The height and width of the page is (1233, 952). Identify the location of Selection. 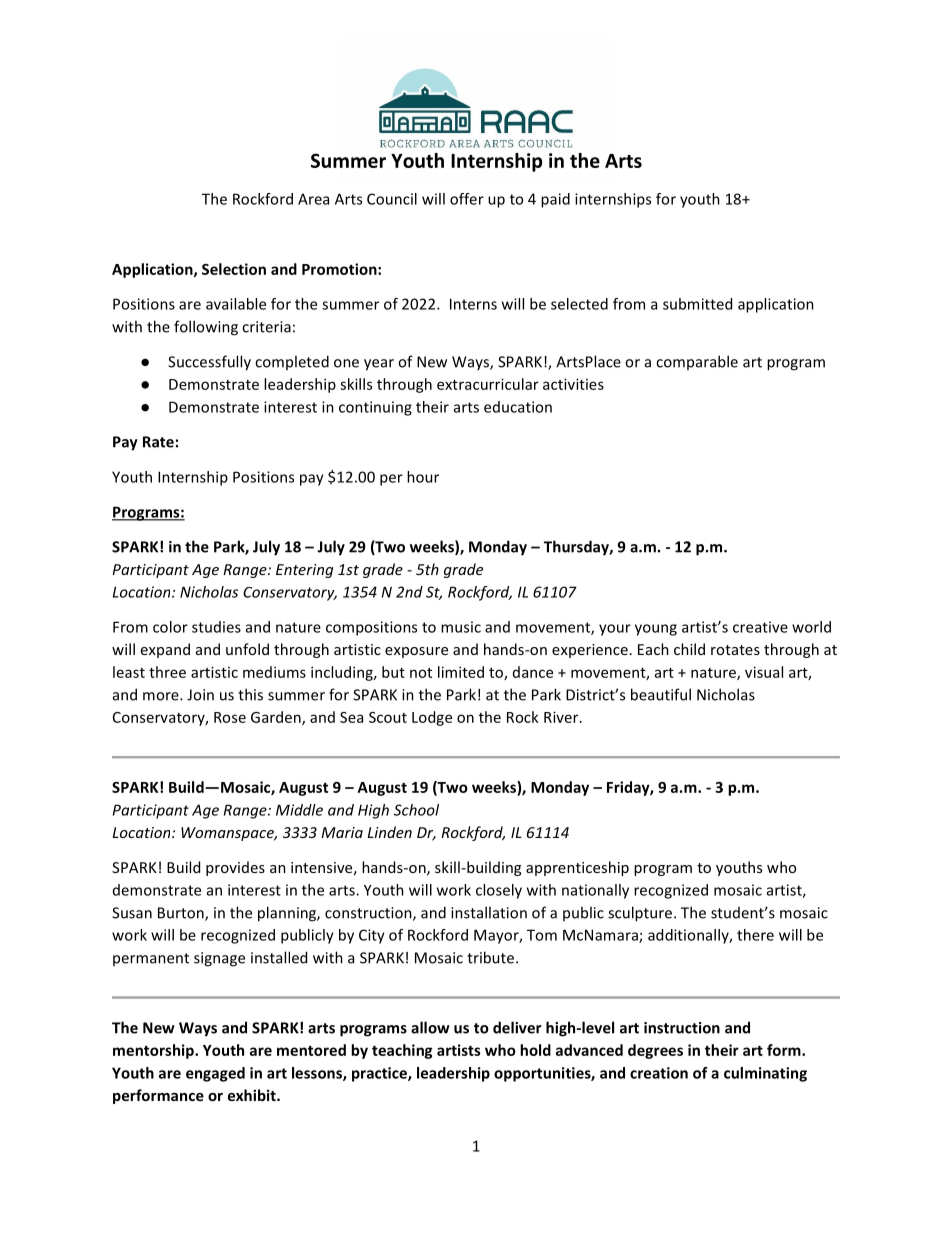
(234, 269).
